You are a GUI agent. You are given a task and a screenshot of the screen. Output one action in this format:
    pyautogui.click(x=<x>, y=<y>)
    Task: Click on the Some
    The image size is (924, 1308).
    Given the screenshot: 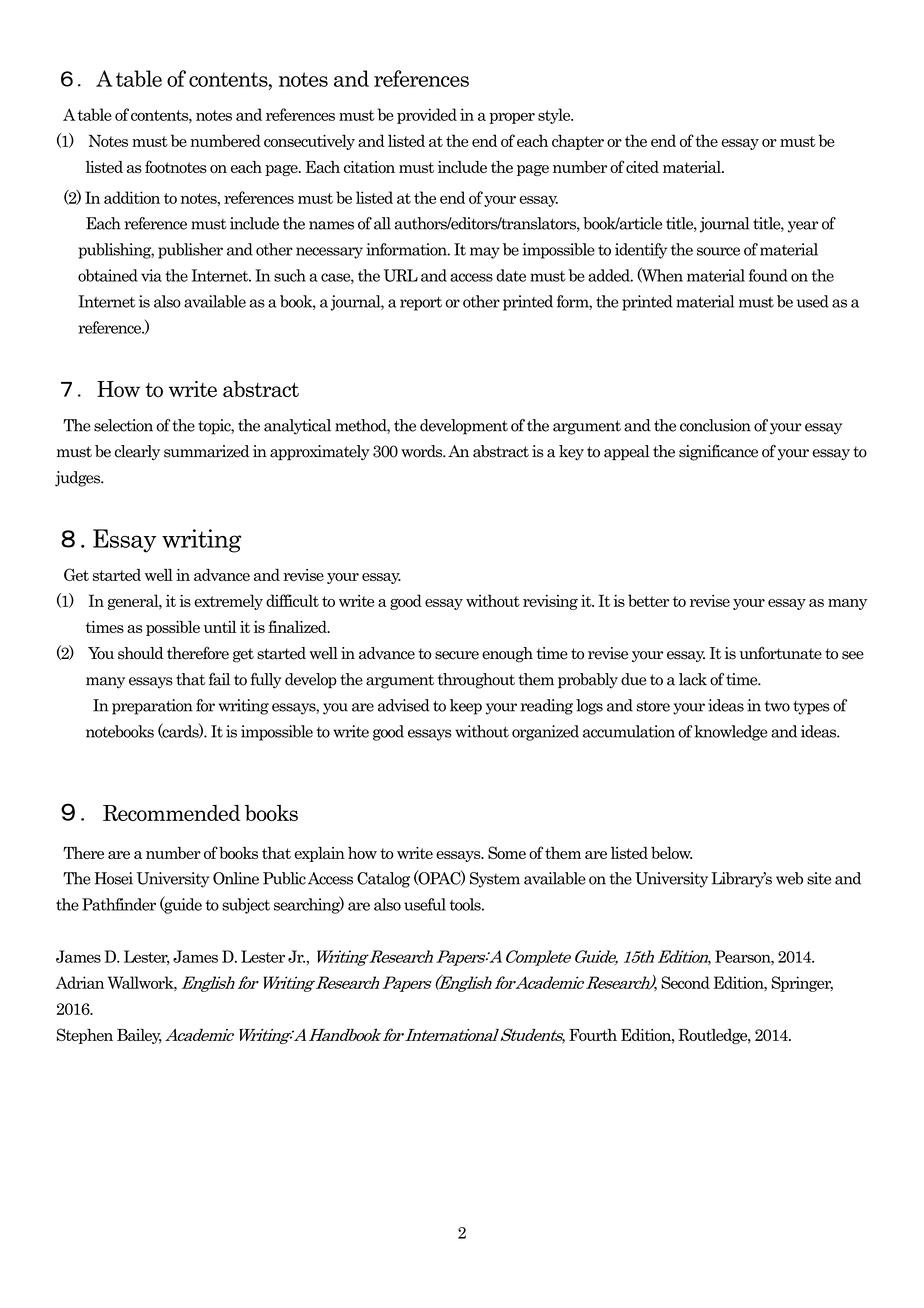 What is the action you would take?
    pyautogui.click(x=507, y=852)
